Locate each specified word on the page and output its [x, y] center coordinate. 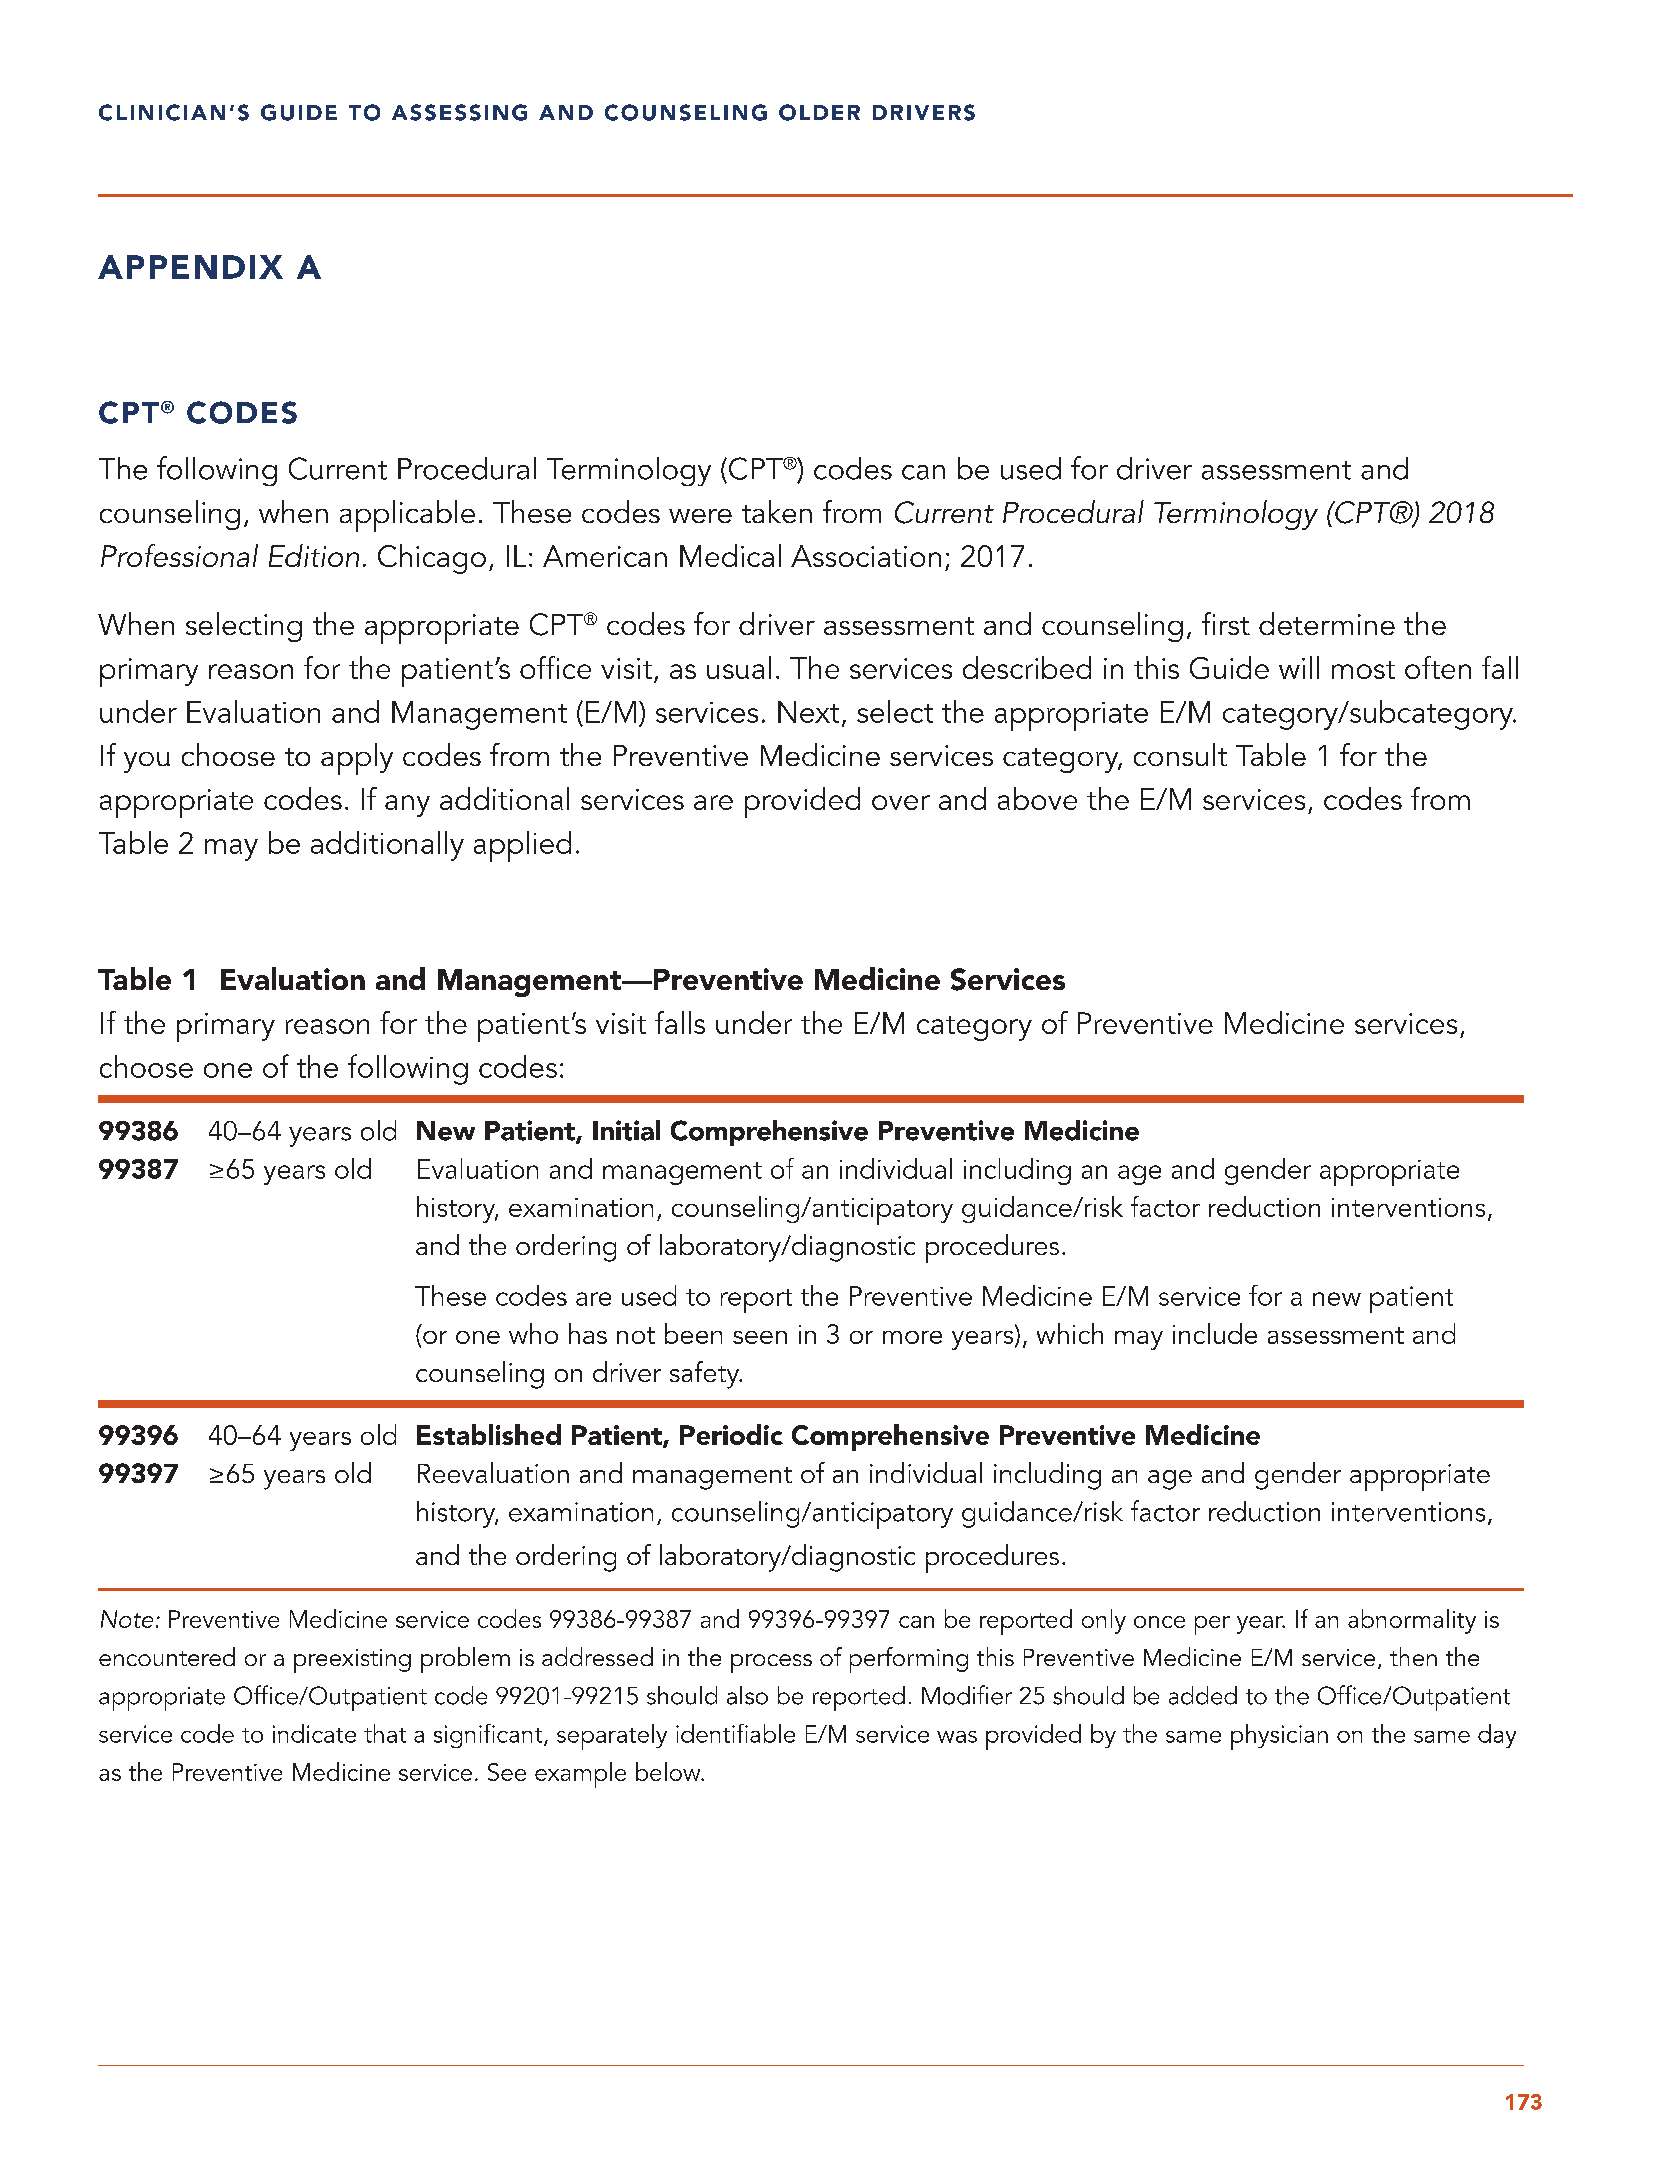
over [901, 802]
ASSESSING [459, 112]
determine [1327, 623]
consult [1180, 754]
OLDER [819, 112]
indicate [314, 1733]
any [407, 806]
